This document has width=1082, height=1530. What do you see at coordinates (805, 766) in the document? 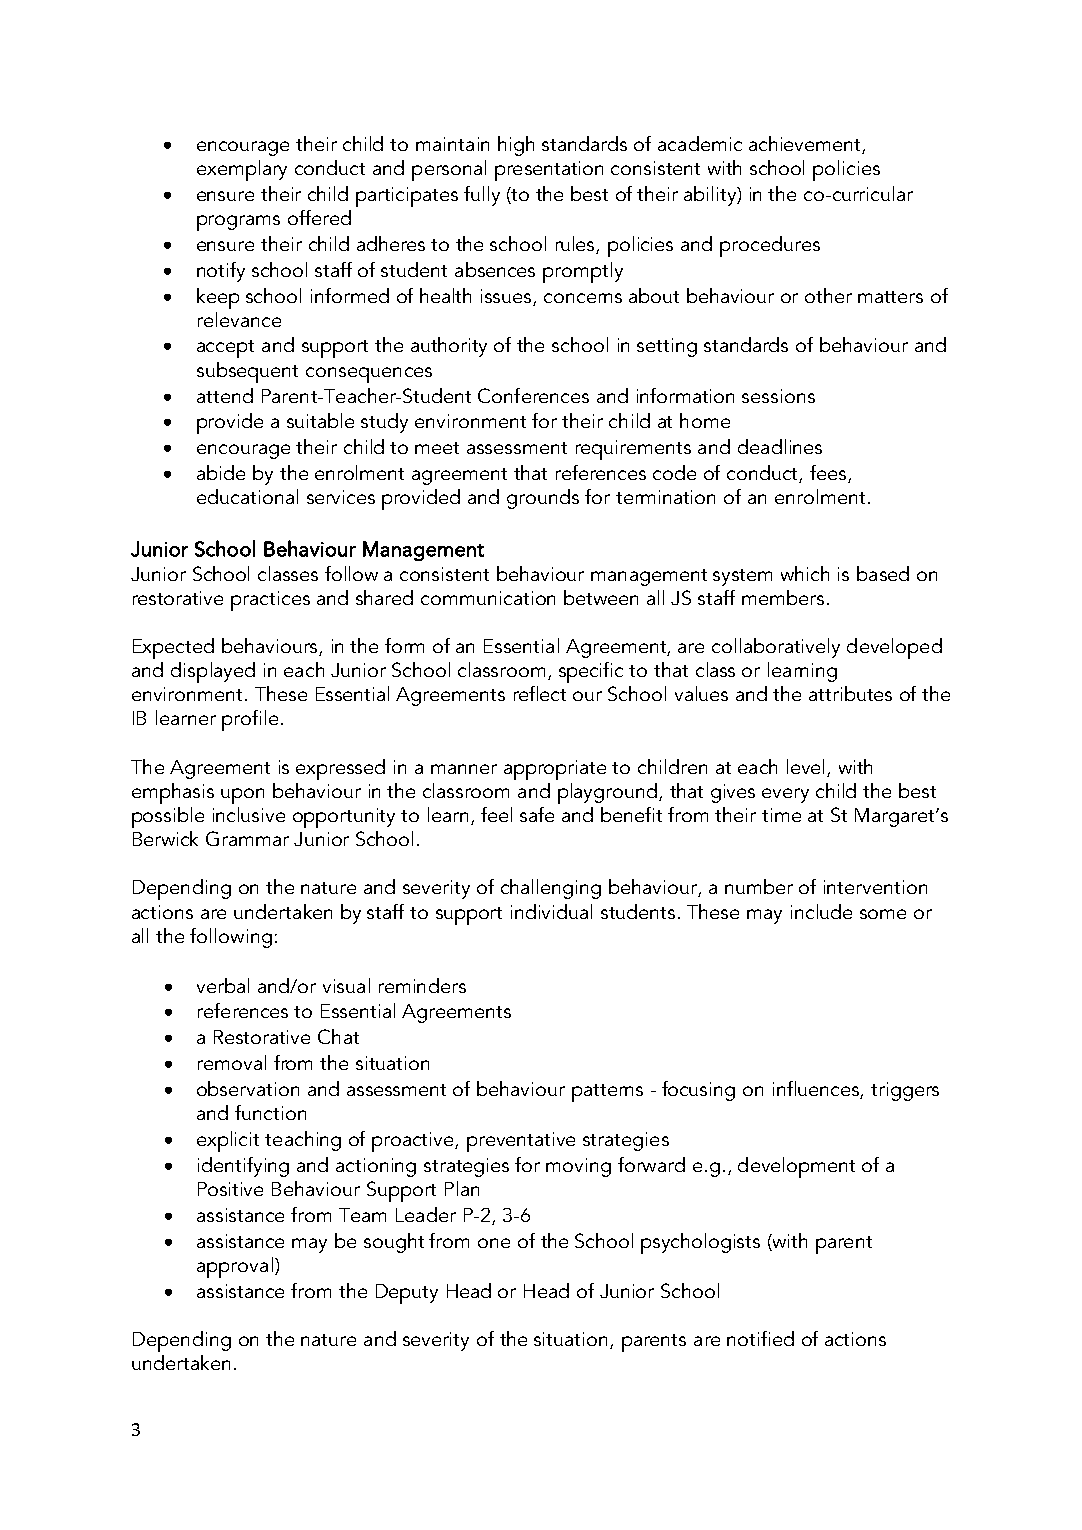
I see `level` at bounding box center [805, 766].
